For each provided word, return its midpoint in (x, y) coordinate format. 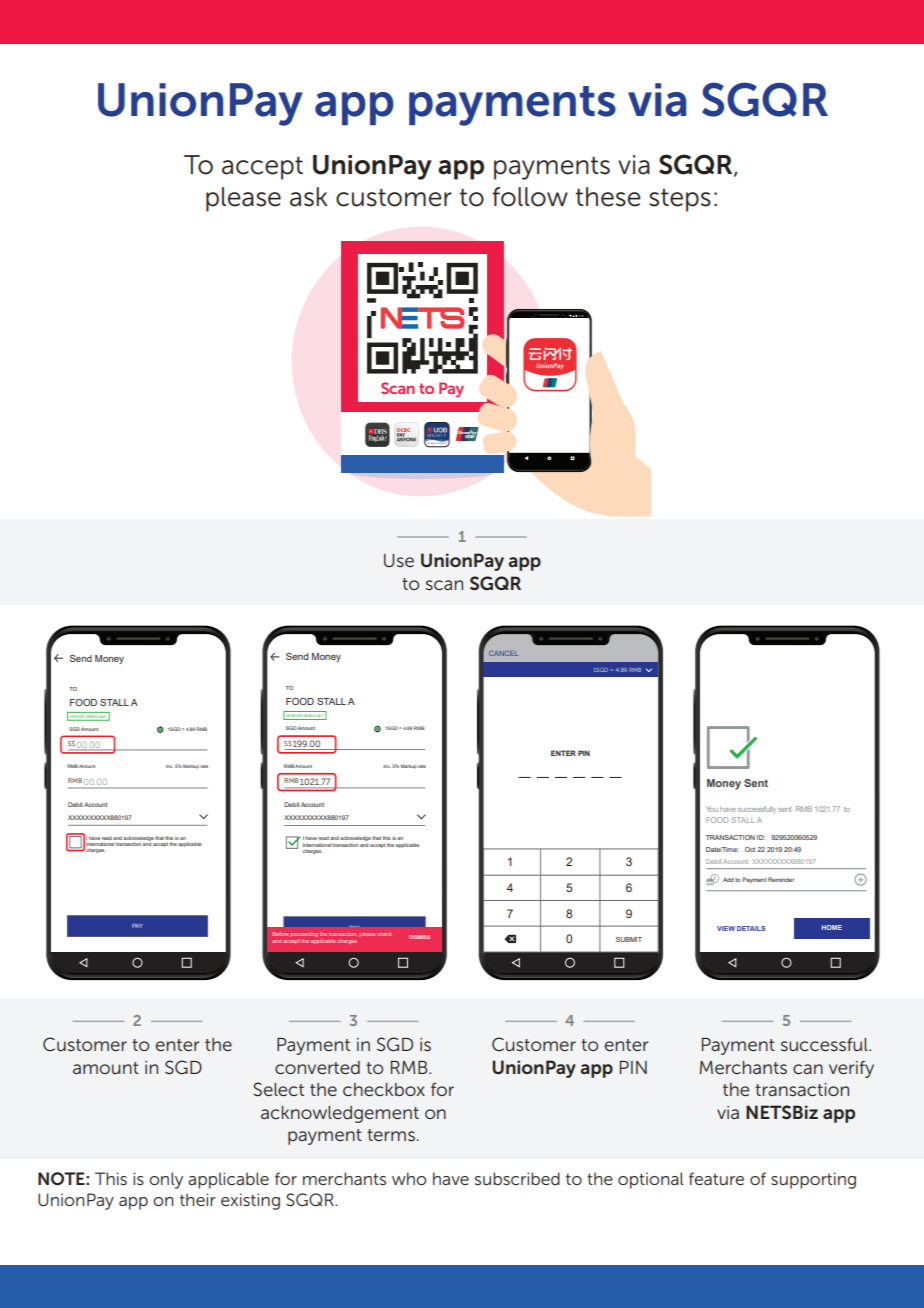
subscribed (517, 1178)
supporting (813, 1180)
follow (530, 197)
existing (250, 1201)
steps (680, 200)
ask (309, 197)
